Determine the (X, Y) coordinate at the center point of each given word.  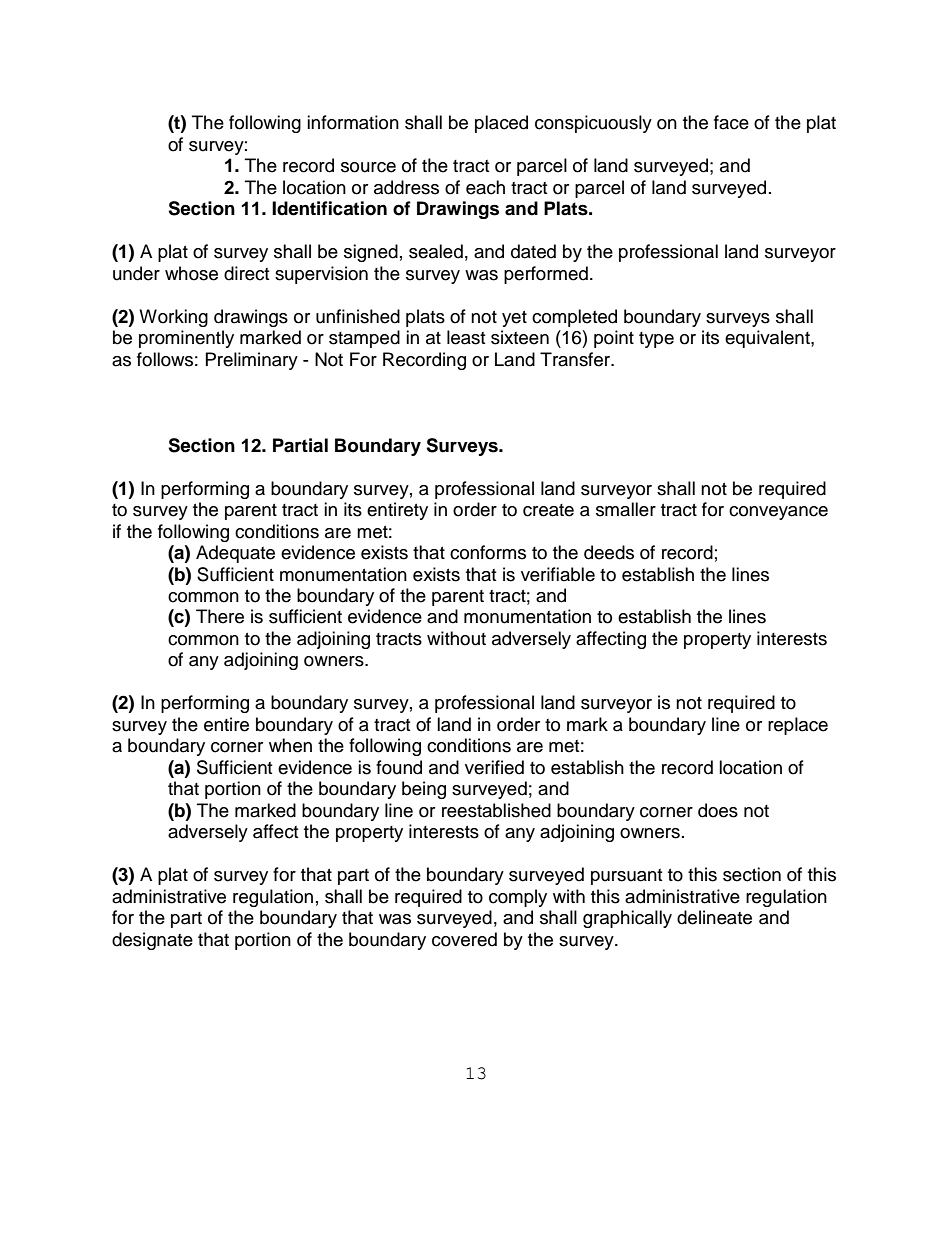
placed (501, 124)
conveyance (778, 513)
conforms (488, 552)
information (353, 122)
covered (464, 939)
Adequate (235, 554)
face (731, 122)
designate (152, 941)
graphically (627, 919)
